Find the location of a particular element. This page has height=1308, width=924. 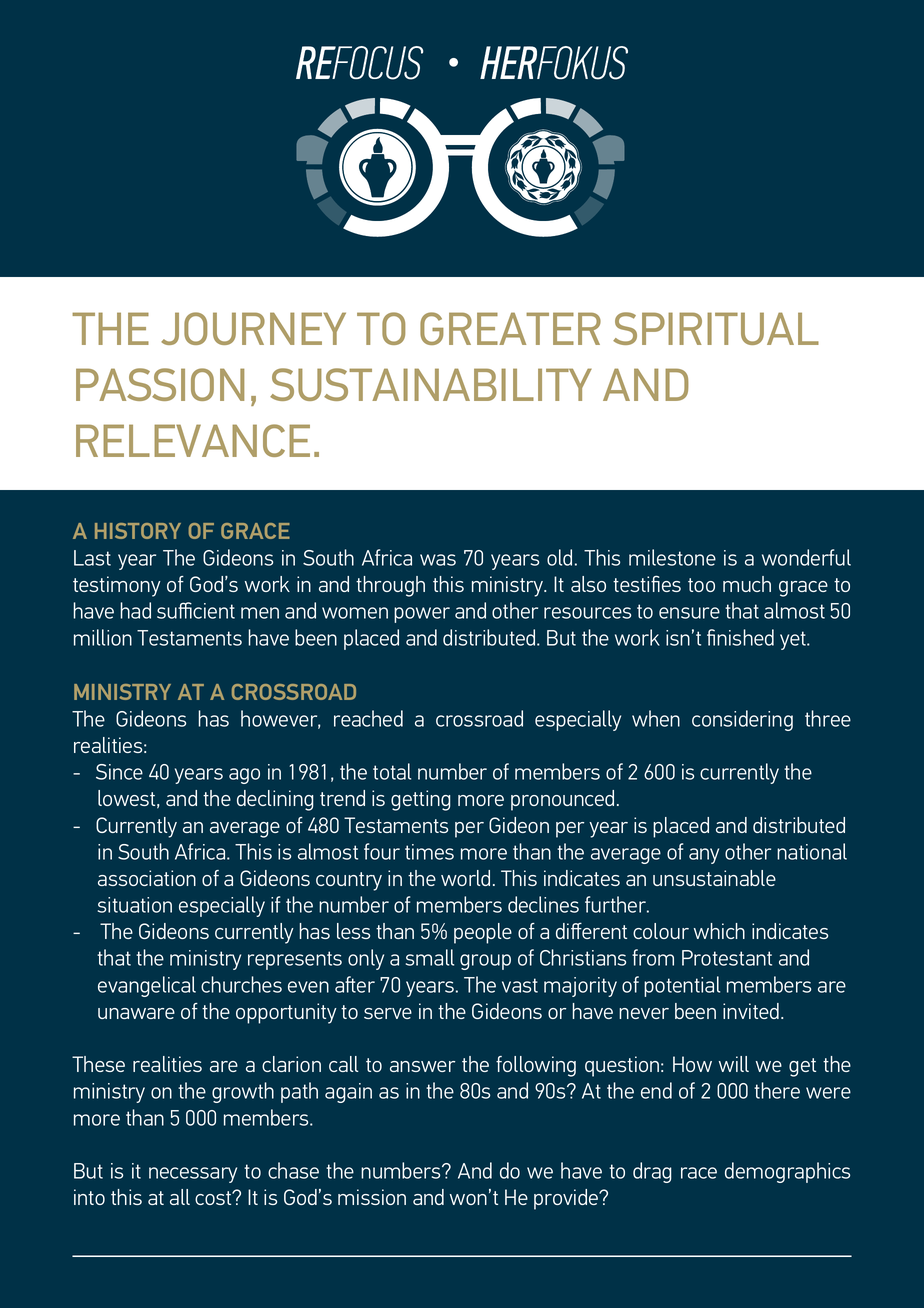

mission is located at coordinates (372, 1197).
